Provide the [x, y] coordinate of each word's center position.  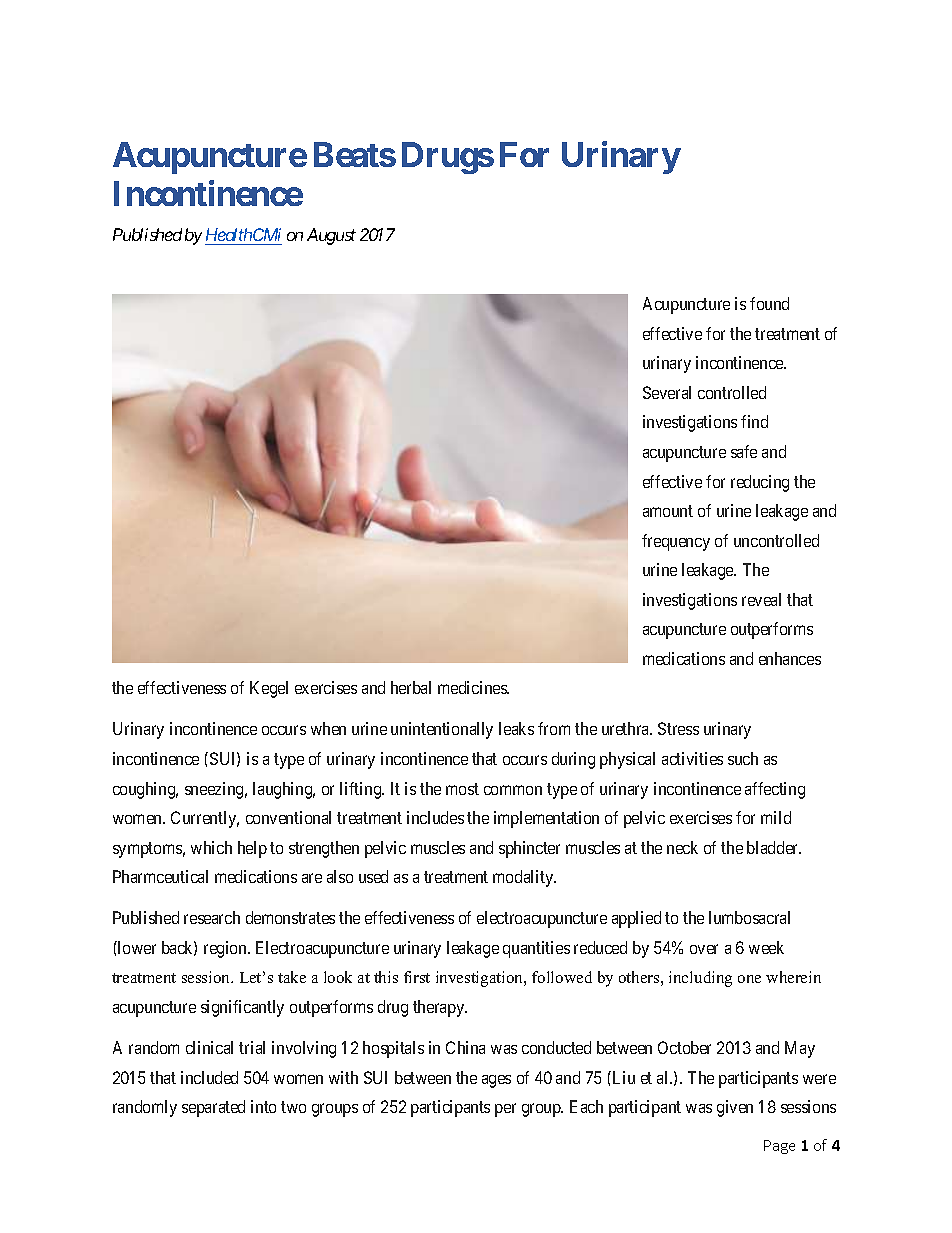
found [769, 303]
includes [435, 817]
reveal [761, 599]
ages [496, 1081]
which [211, 847]
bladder [774, 847]
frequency [676, 542]
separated [213, 1108]
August [331, 236]
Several [667, 392]
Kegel [269, 689]
